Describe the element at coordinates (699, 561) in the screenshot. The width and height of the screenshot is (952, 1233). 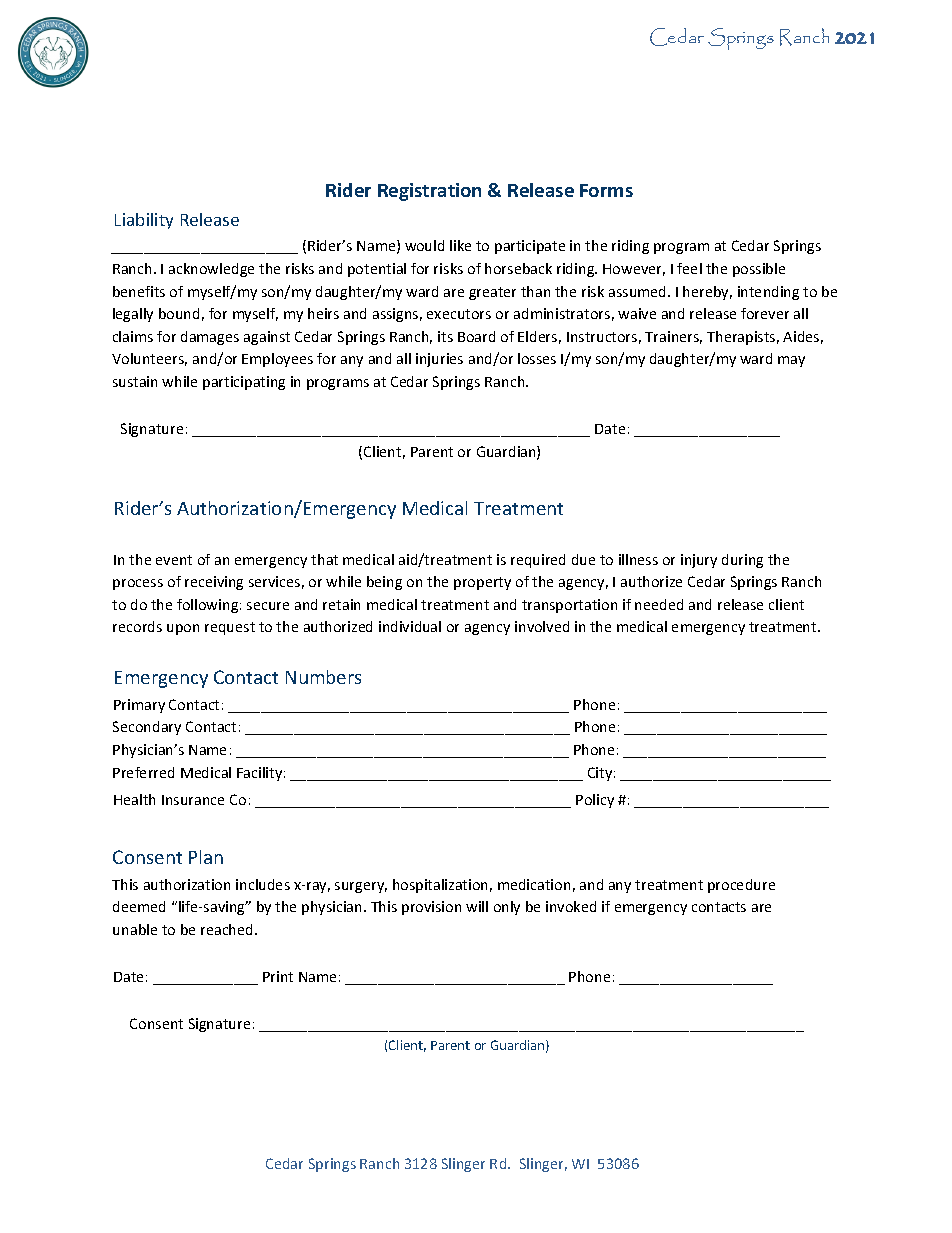
I see `injury` at that location.
